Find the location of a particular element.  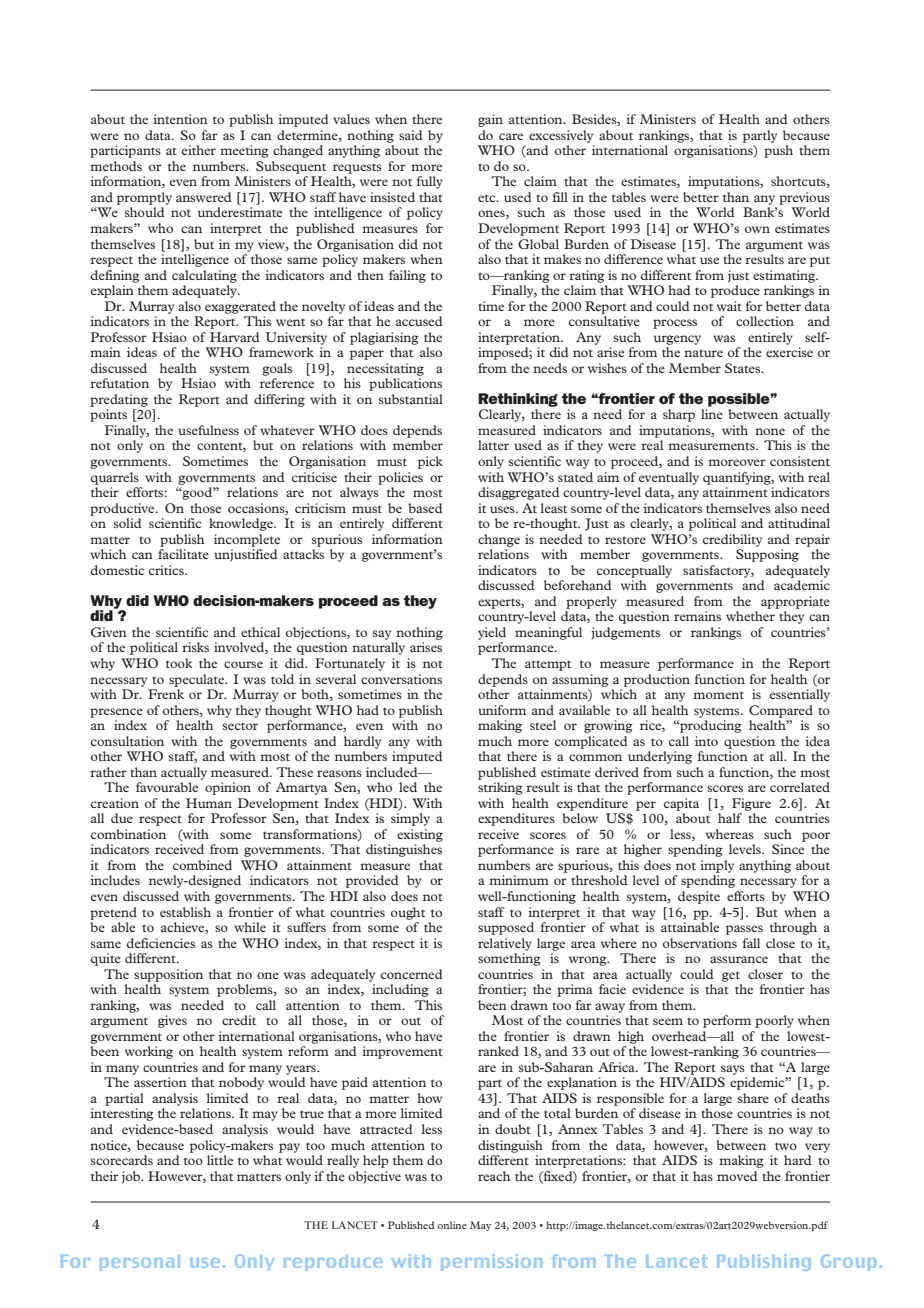

disaggregated is located at coordinates (519, 493).
